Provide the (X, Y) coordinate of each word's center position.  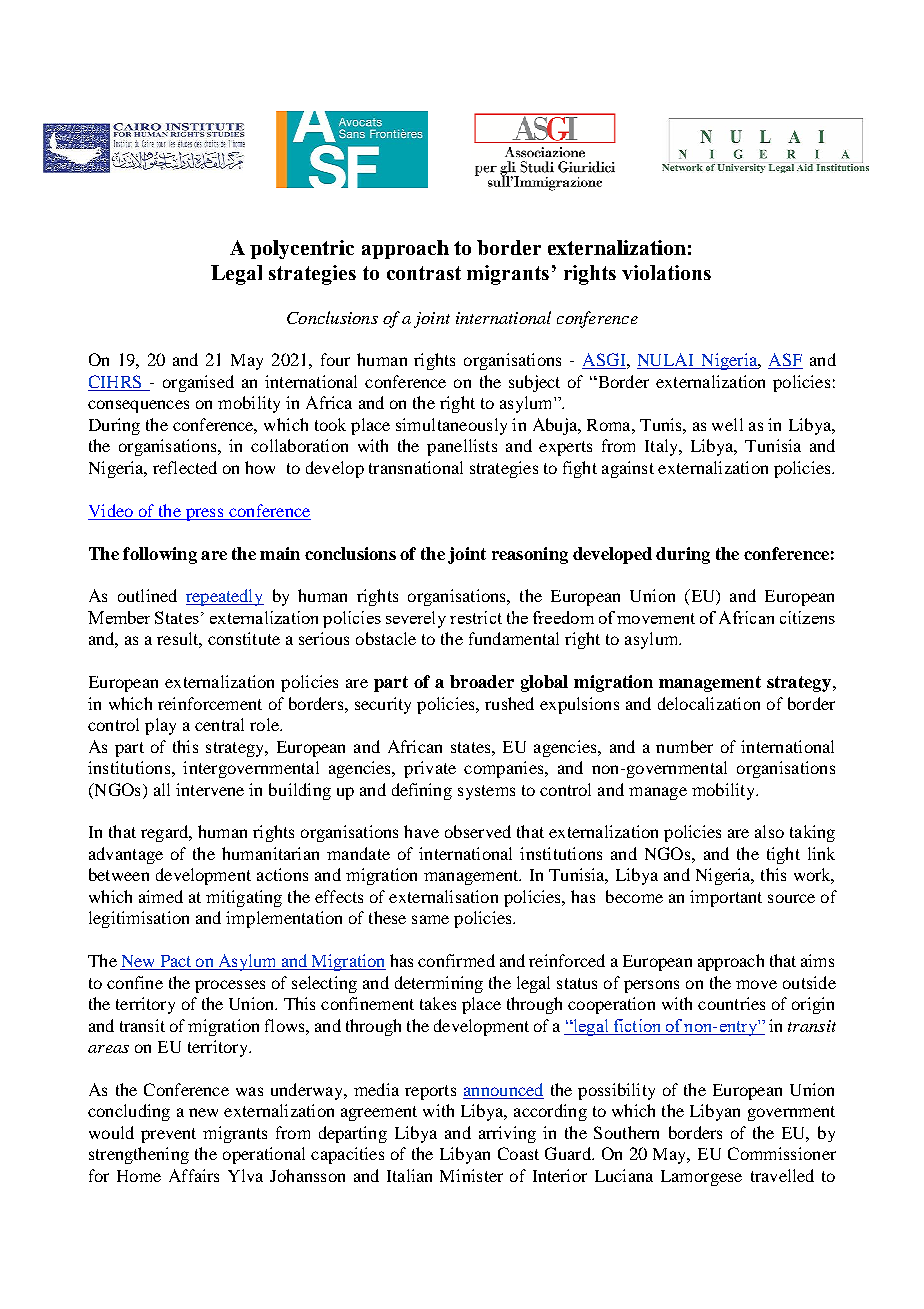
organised (198, 383)
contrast (424, 273)
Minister (471, 1175)
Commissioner (782, 1153)
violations (666, 272)
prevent (168, 1135)
